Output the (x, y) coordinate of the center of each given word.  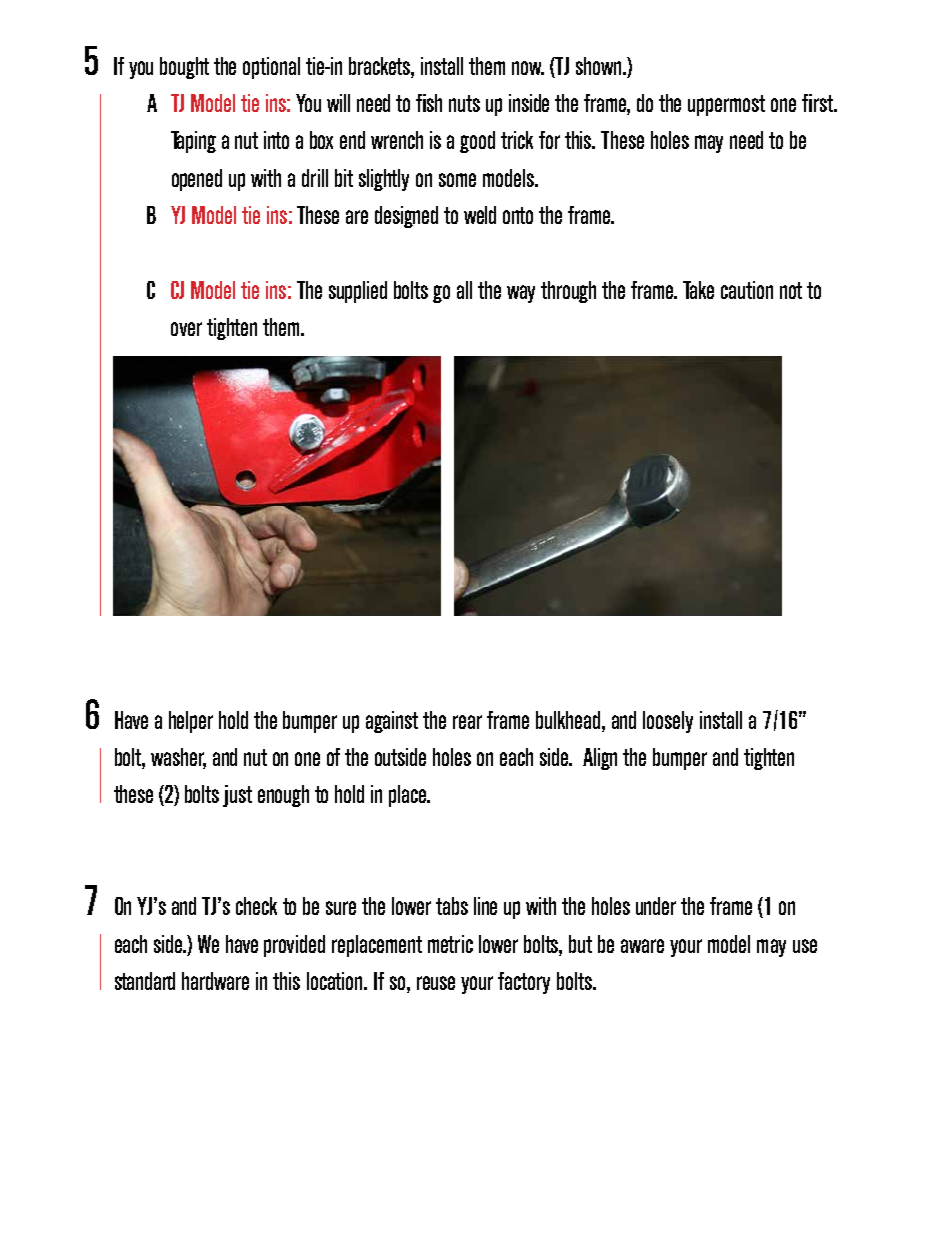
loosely (668, 722)
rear (467, 722)
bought (184, 68)
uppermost (726, 105)
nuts (464, 103)
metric (450, 944)
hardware (215, 981)
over (186, 329)
